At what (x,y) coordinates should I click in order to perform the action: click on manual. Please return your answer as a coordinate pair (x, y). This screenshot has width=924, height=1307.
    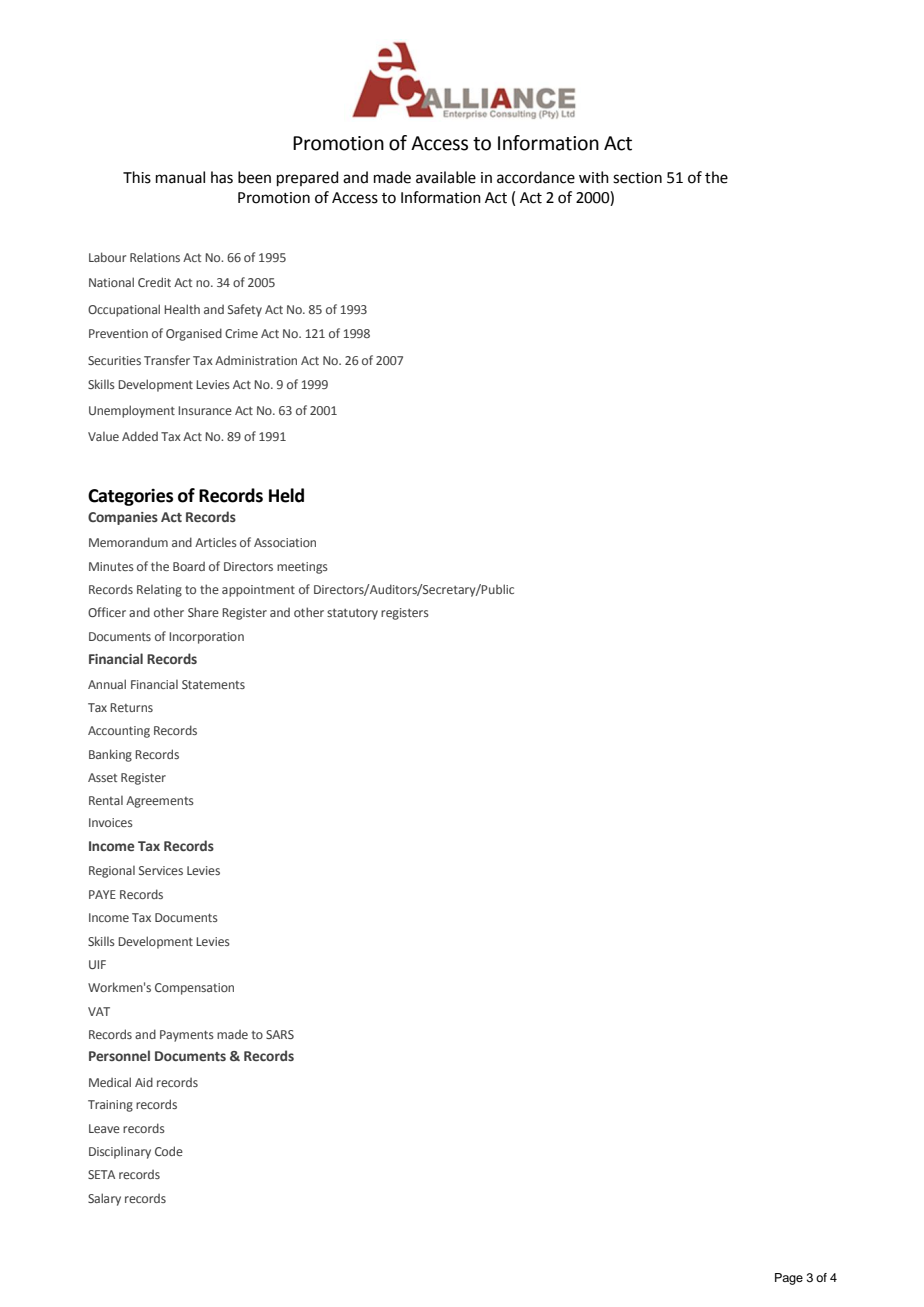
    Looking at the image, I should click on (180, 177).
